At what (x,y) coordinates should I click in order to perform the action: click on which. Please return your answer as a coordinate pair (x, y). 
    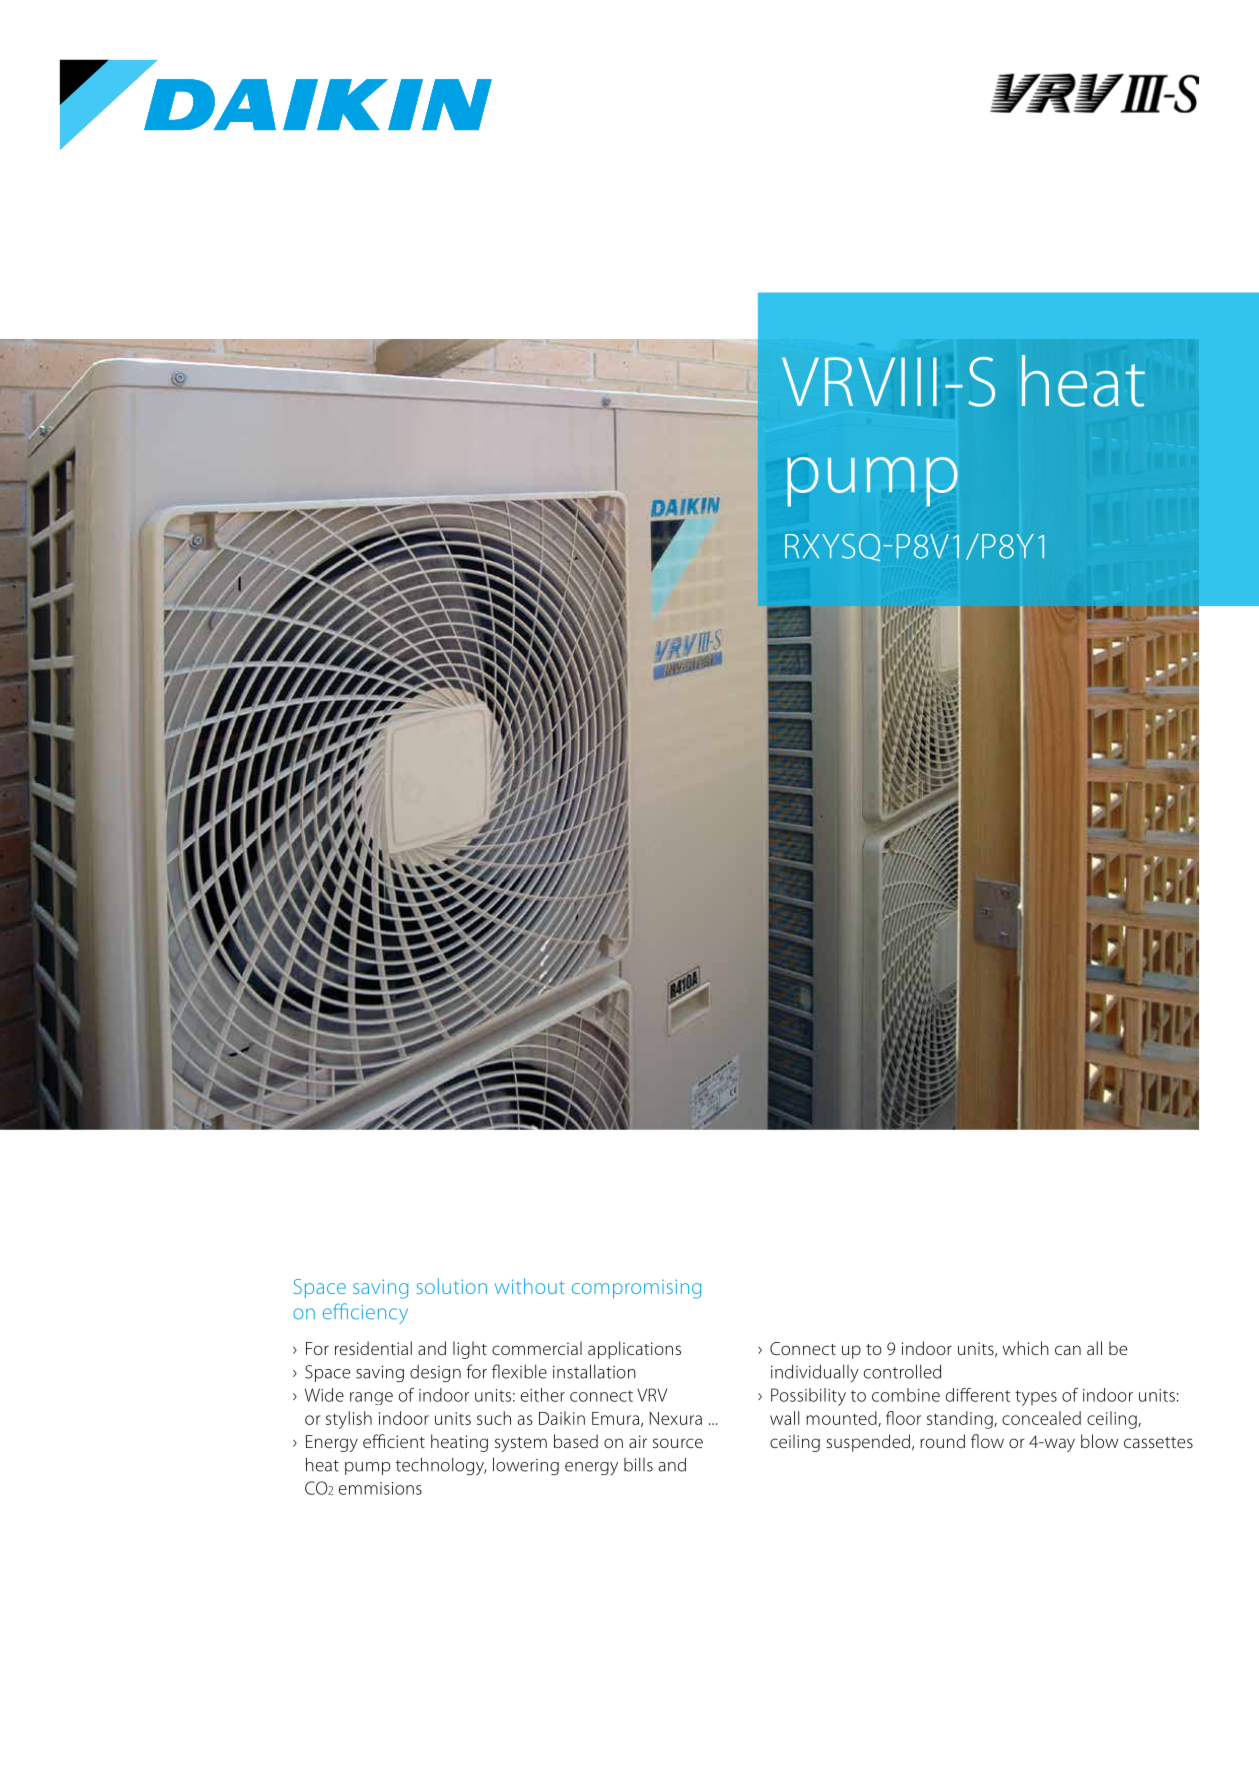
    Looking at the image, I should click on (1026, 1348).
